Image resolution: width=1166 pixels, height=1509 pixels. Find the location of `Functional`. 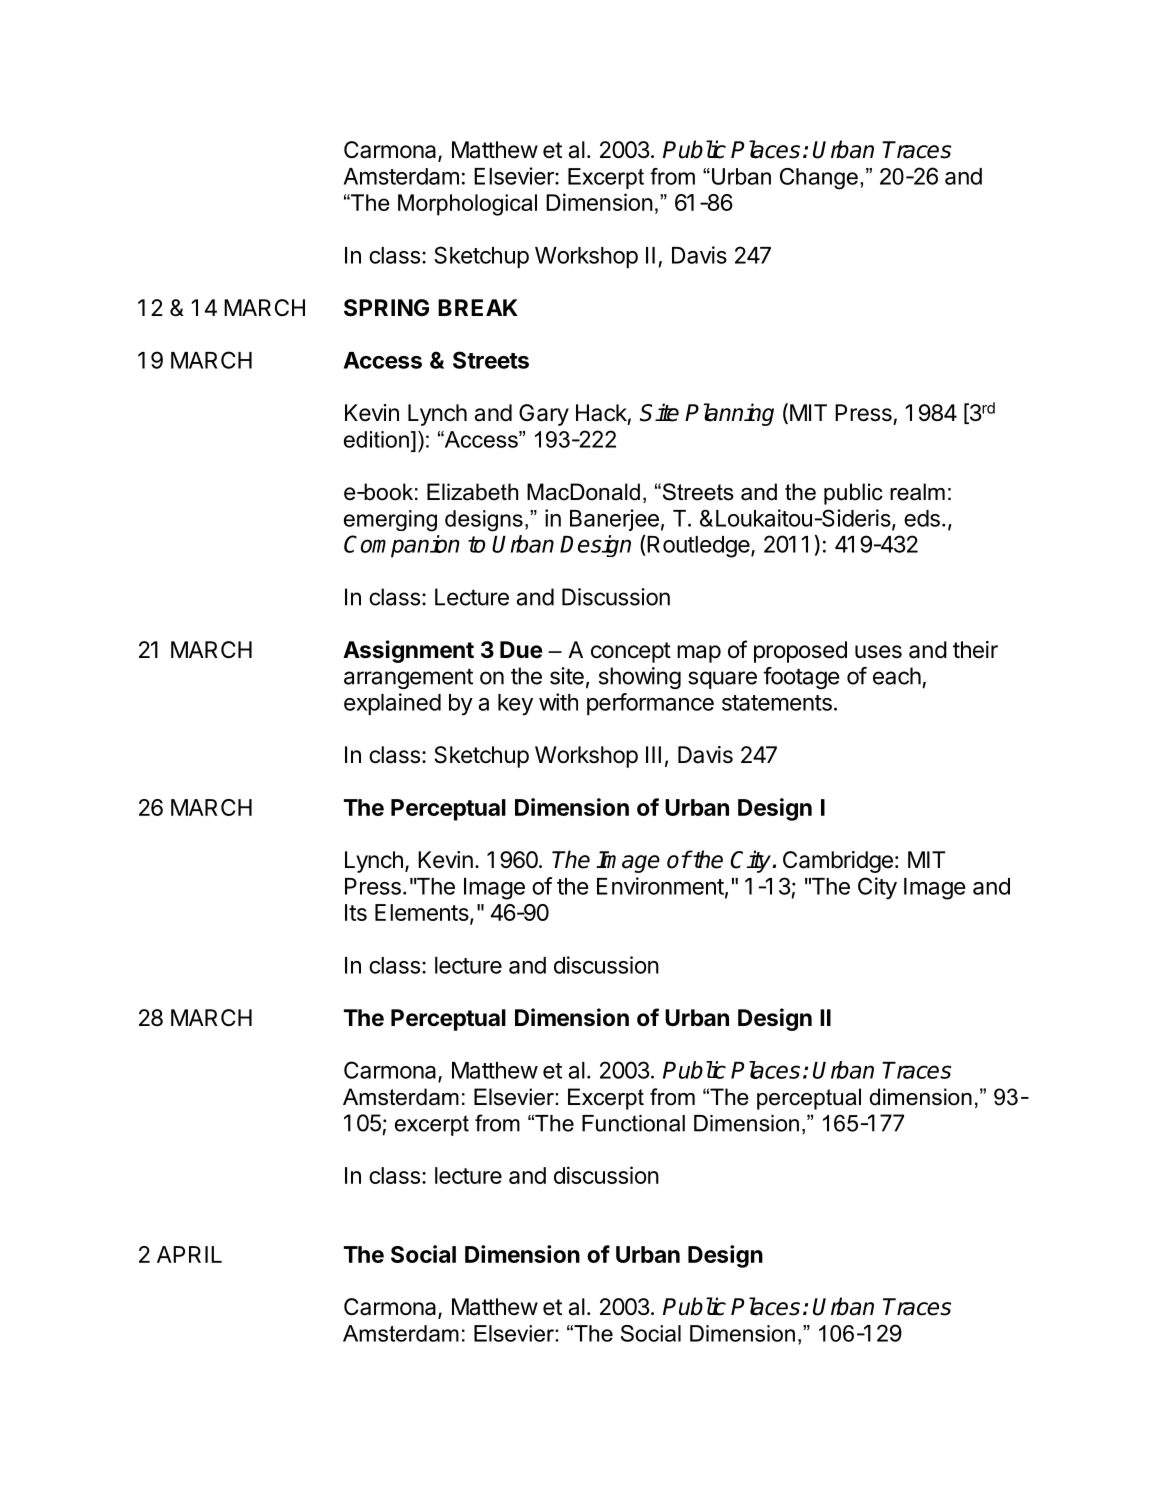

Functional is located at coordinates (633, 1123).
